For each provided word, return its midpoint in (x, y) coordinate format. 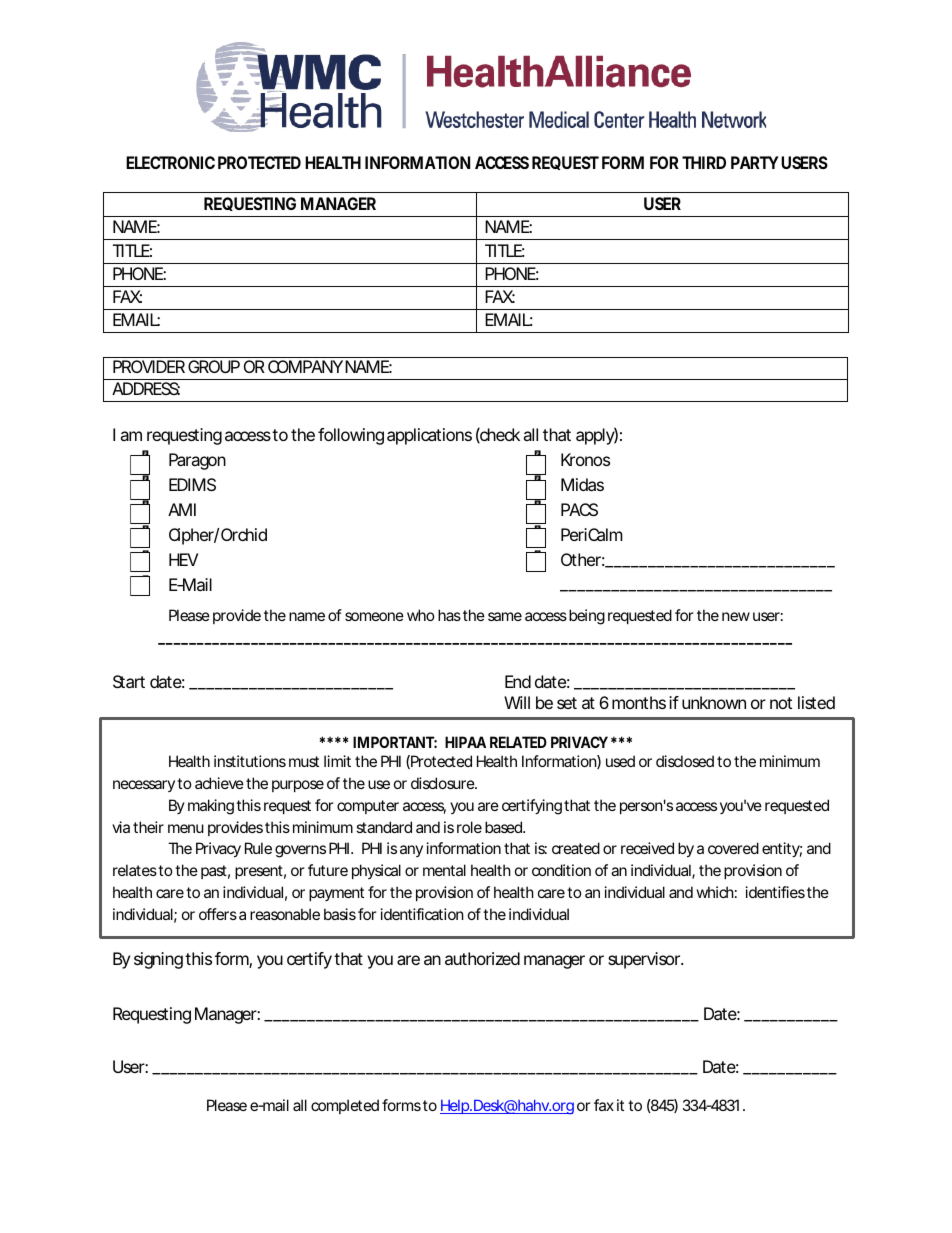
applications (429, 436)
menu (186, 828)
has (449, 615)
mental (444, 870)
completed (345, 1106)
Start (129, 681)
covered (733, 848)
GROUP (214, 366)
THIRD (704, 162)
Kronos (585, 459)
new (736, 616)
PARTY (755, 162)
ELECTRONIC (170, 162)
